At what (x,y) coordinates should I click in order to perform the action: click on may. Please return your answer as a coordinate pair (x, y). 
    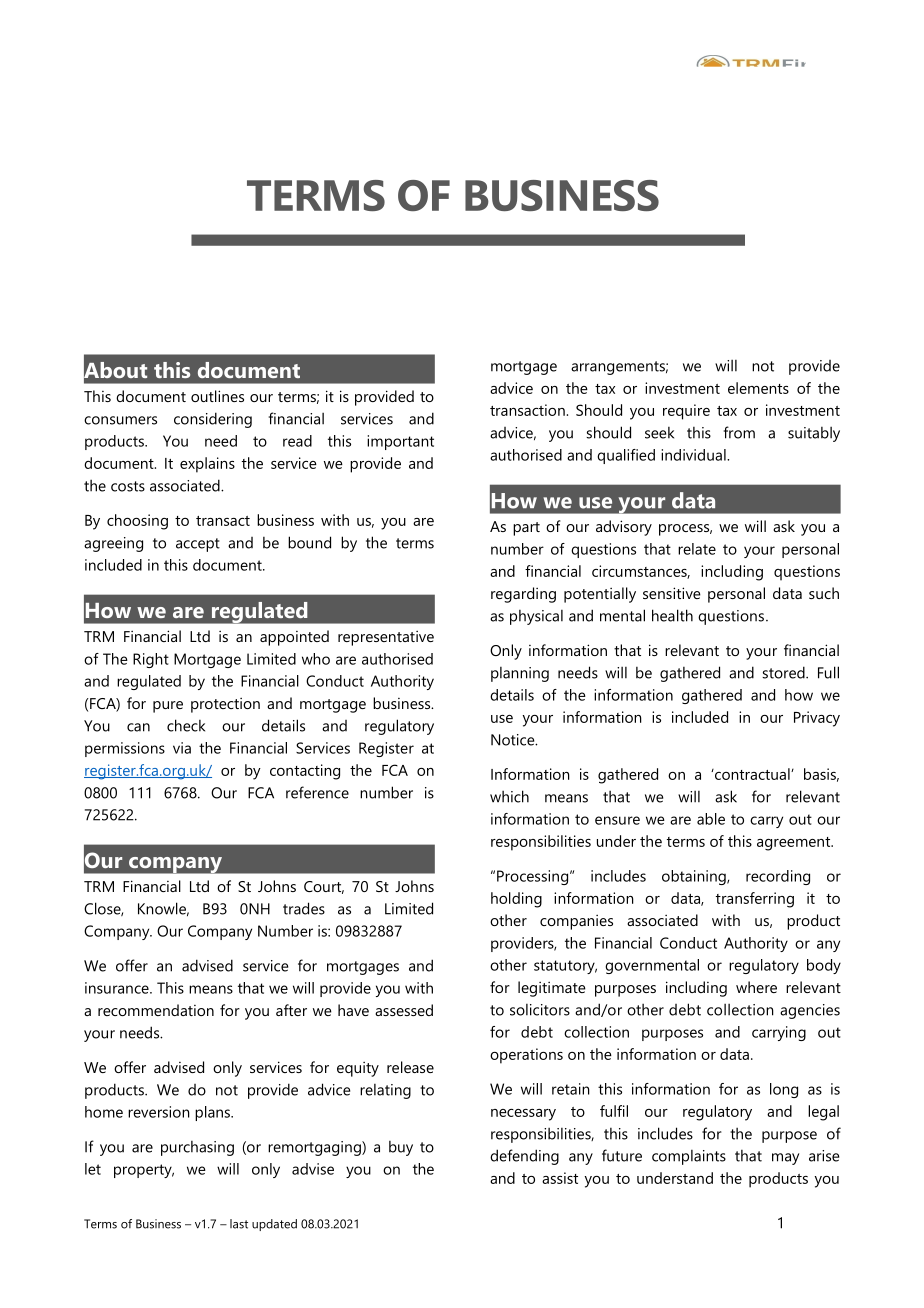
    Looking at the image, I should click on (785, 1159).
